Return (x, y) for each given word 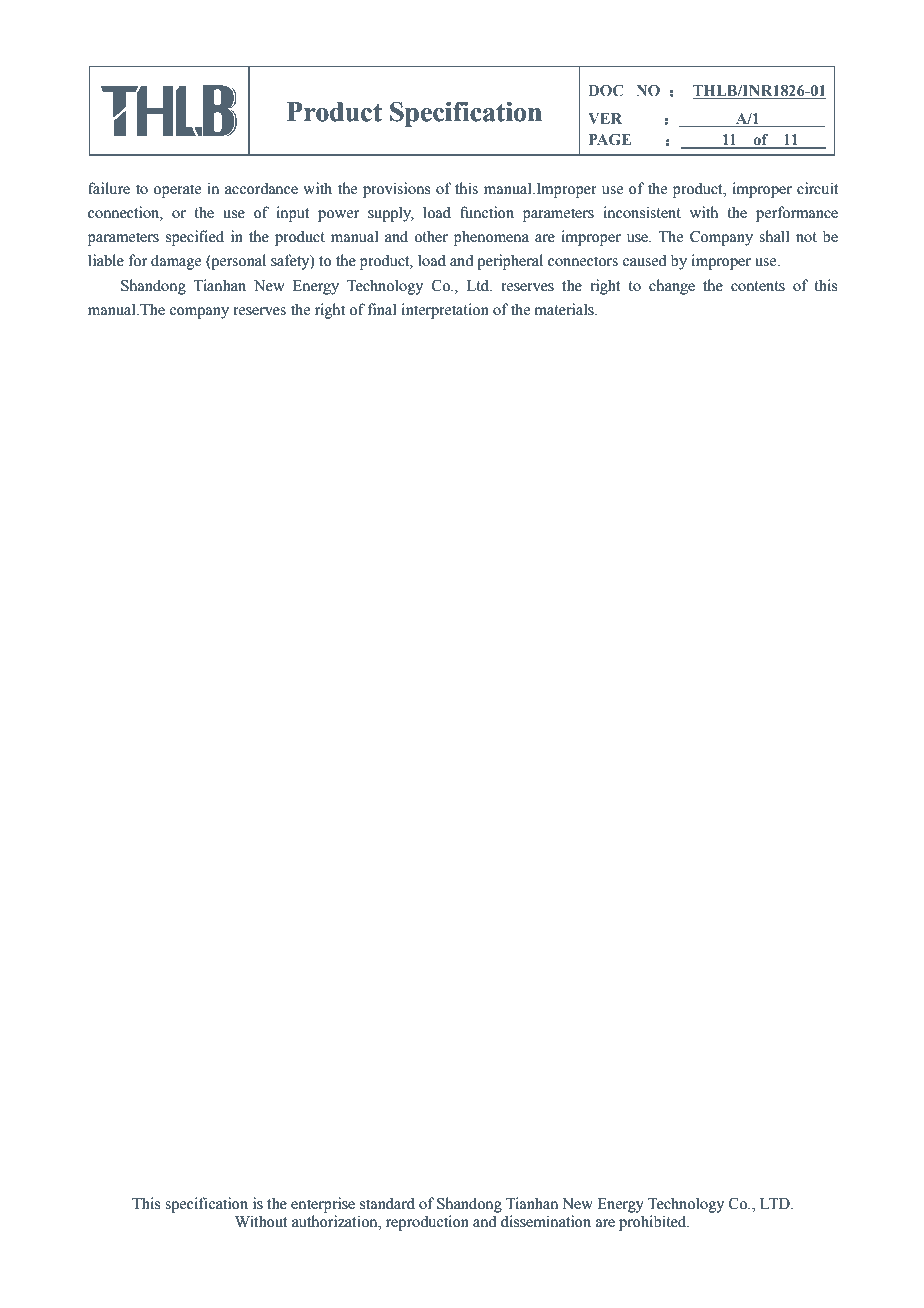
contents (758, 286)
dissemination (546, 1221)
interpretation (445, 311)
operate (177, 191)
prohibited (654, 1223)
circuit (818, 188)
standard (387, 1203)
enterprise (323, 1205)
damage (176, 262)
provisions (396, 190)
